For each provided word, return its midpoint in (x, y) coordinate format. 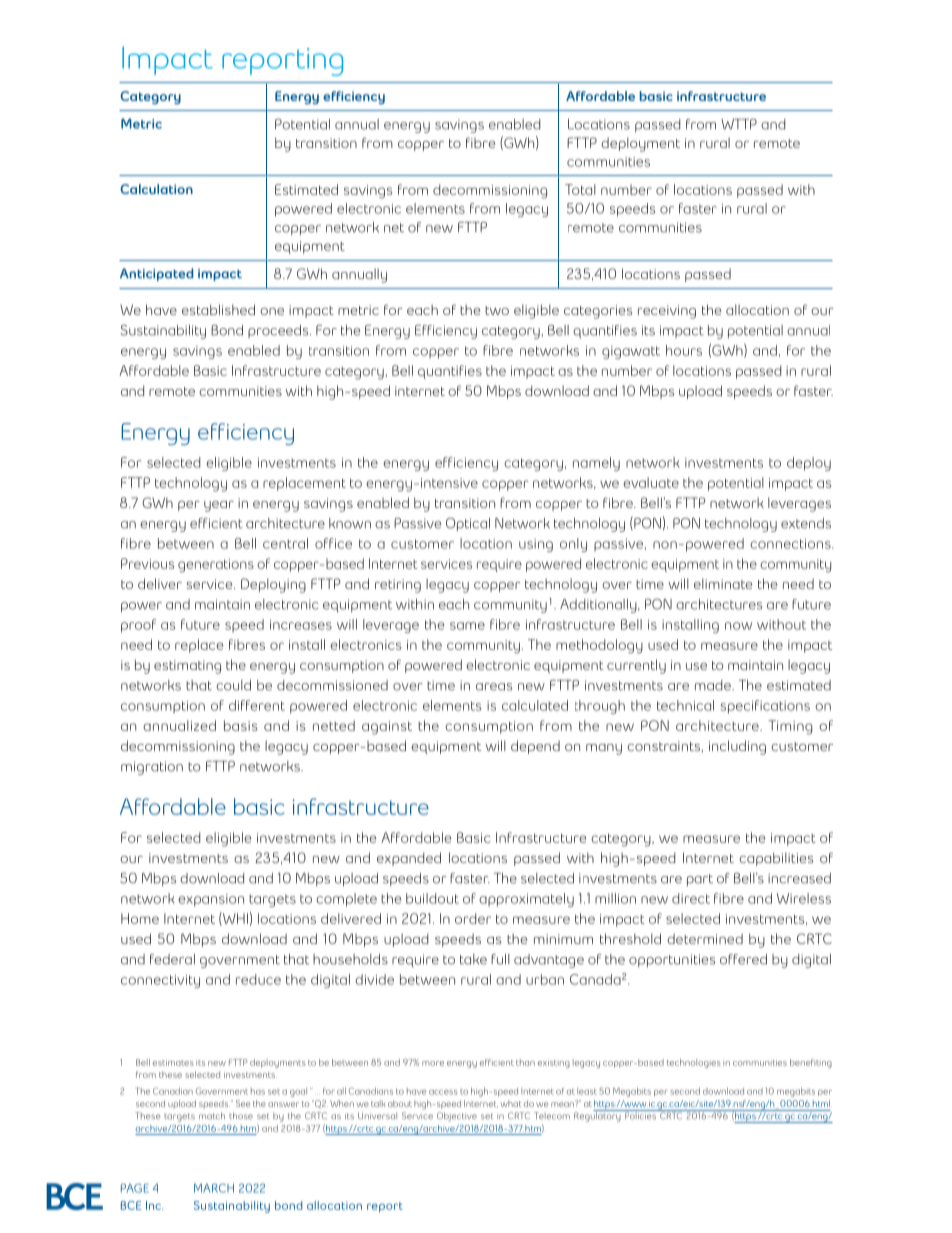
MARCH (214, 1188)
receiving (667, 312)
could (233, 685)
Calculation (156, 189)
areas (494, 687)
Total (580, 189)
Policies (640, 1115)
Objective (457, 1117)
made (714, 685)
